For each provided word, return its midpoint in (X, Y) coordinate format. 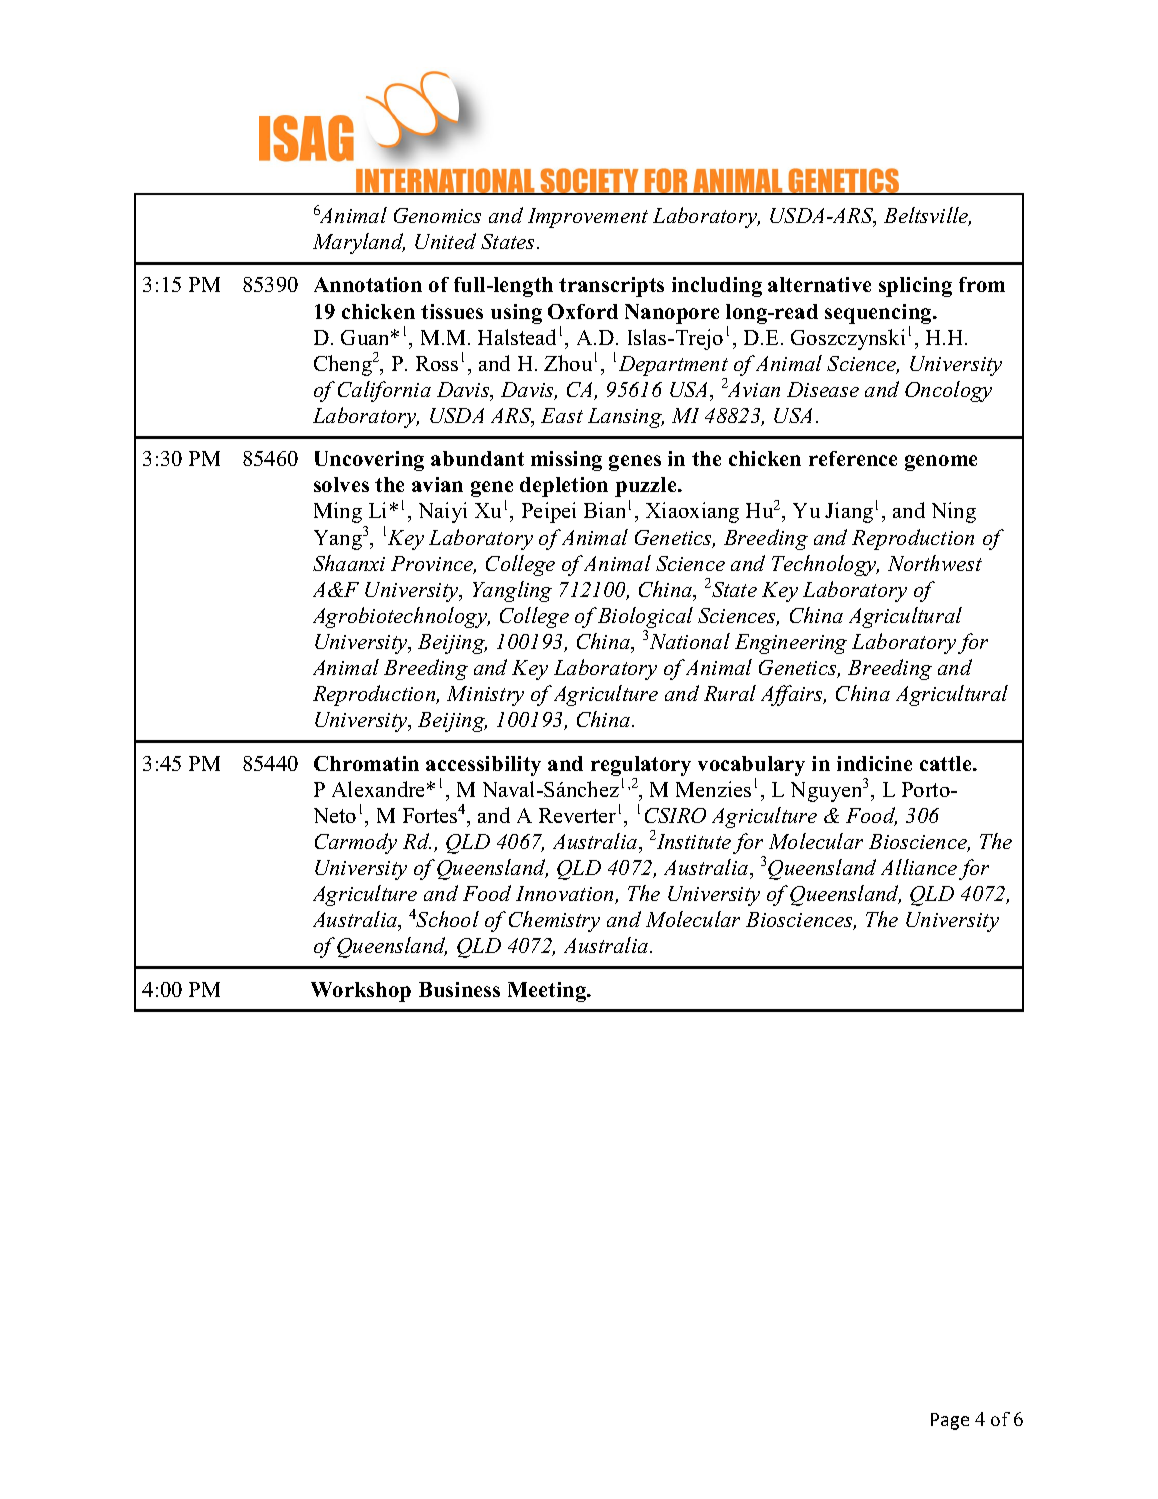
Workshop (361, 992)
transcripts (611, 287)
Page (950, 1421)
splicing (915, 287)
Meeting (548, 992)
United (445, 241)
